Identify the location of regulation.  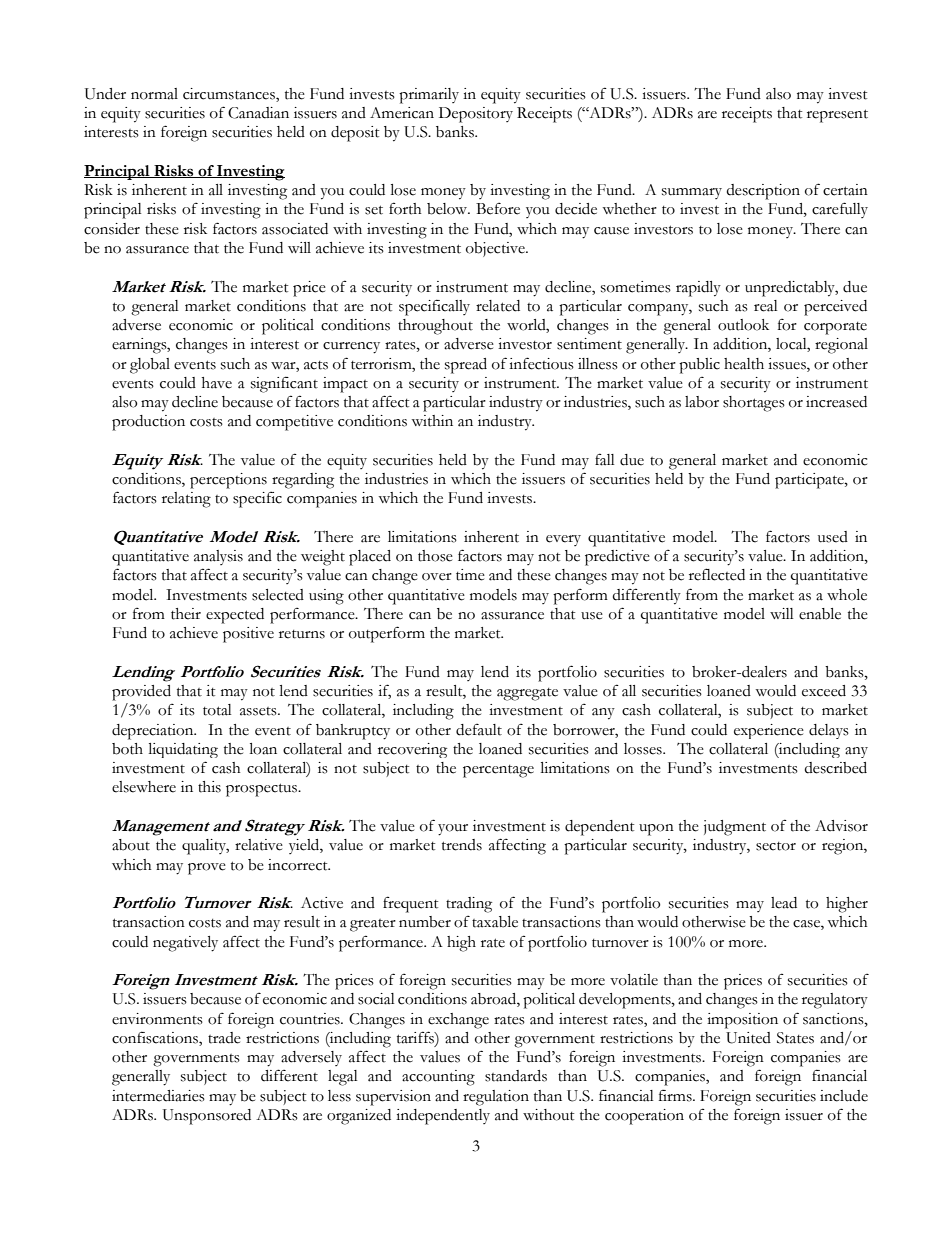
(496, 1098).
